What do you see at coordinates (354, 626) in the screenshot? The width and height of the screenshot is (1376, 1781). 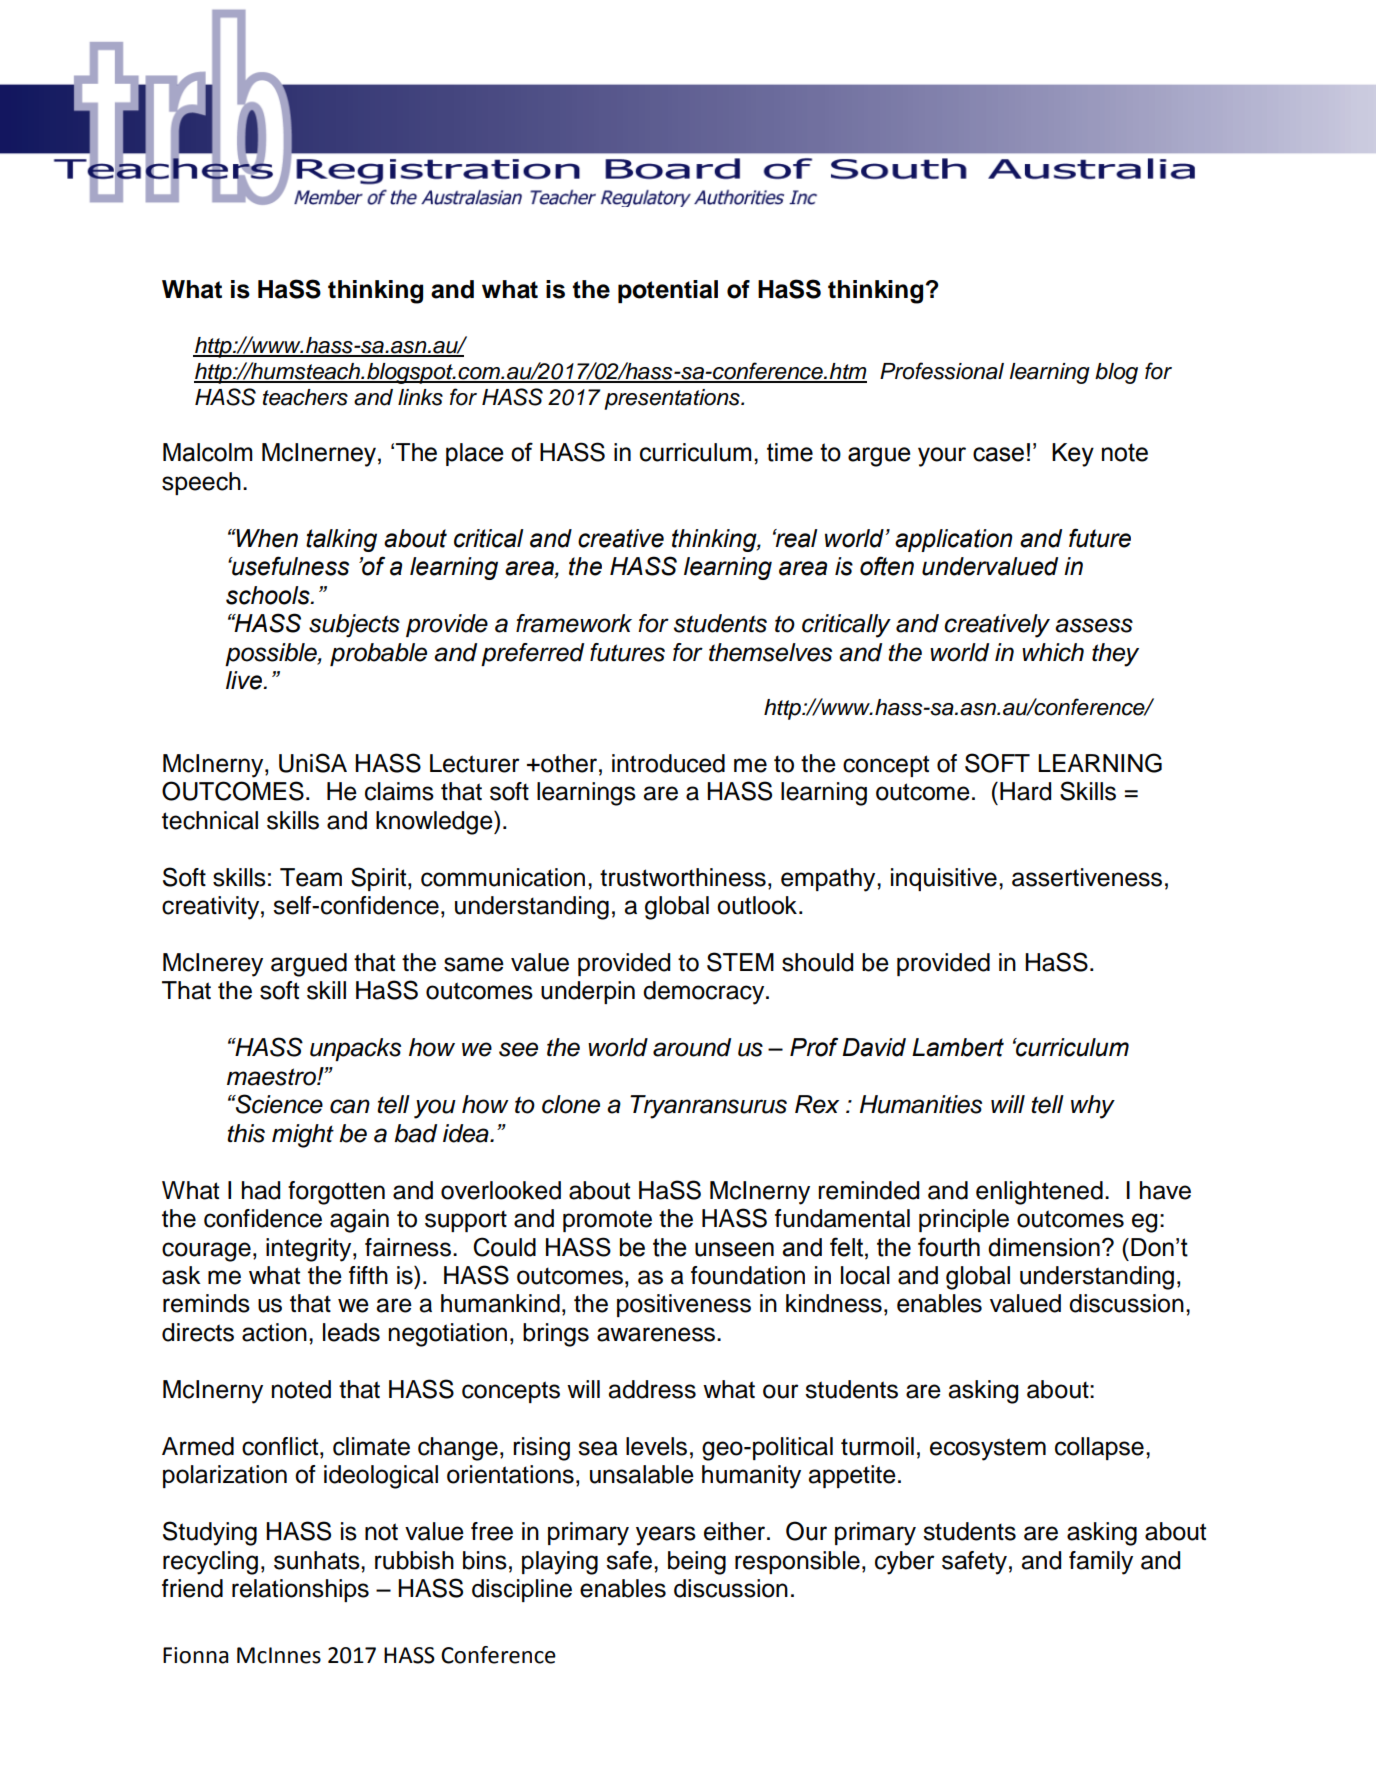 I see `subjects` at bounding box center [354, 626].
